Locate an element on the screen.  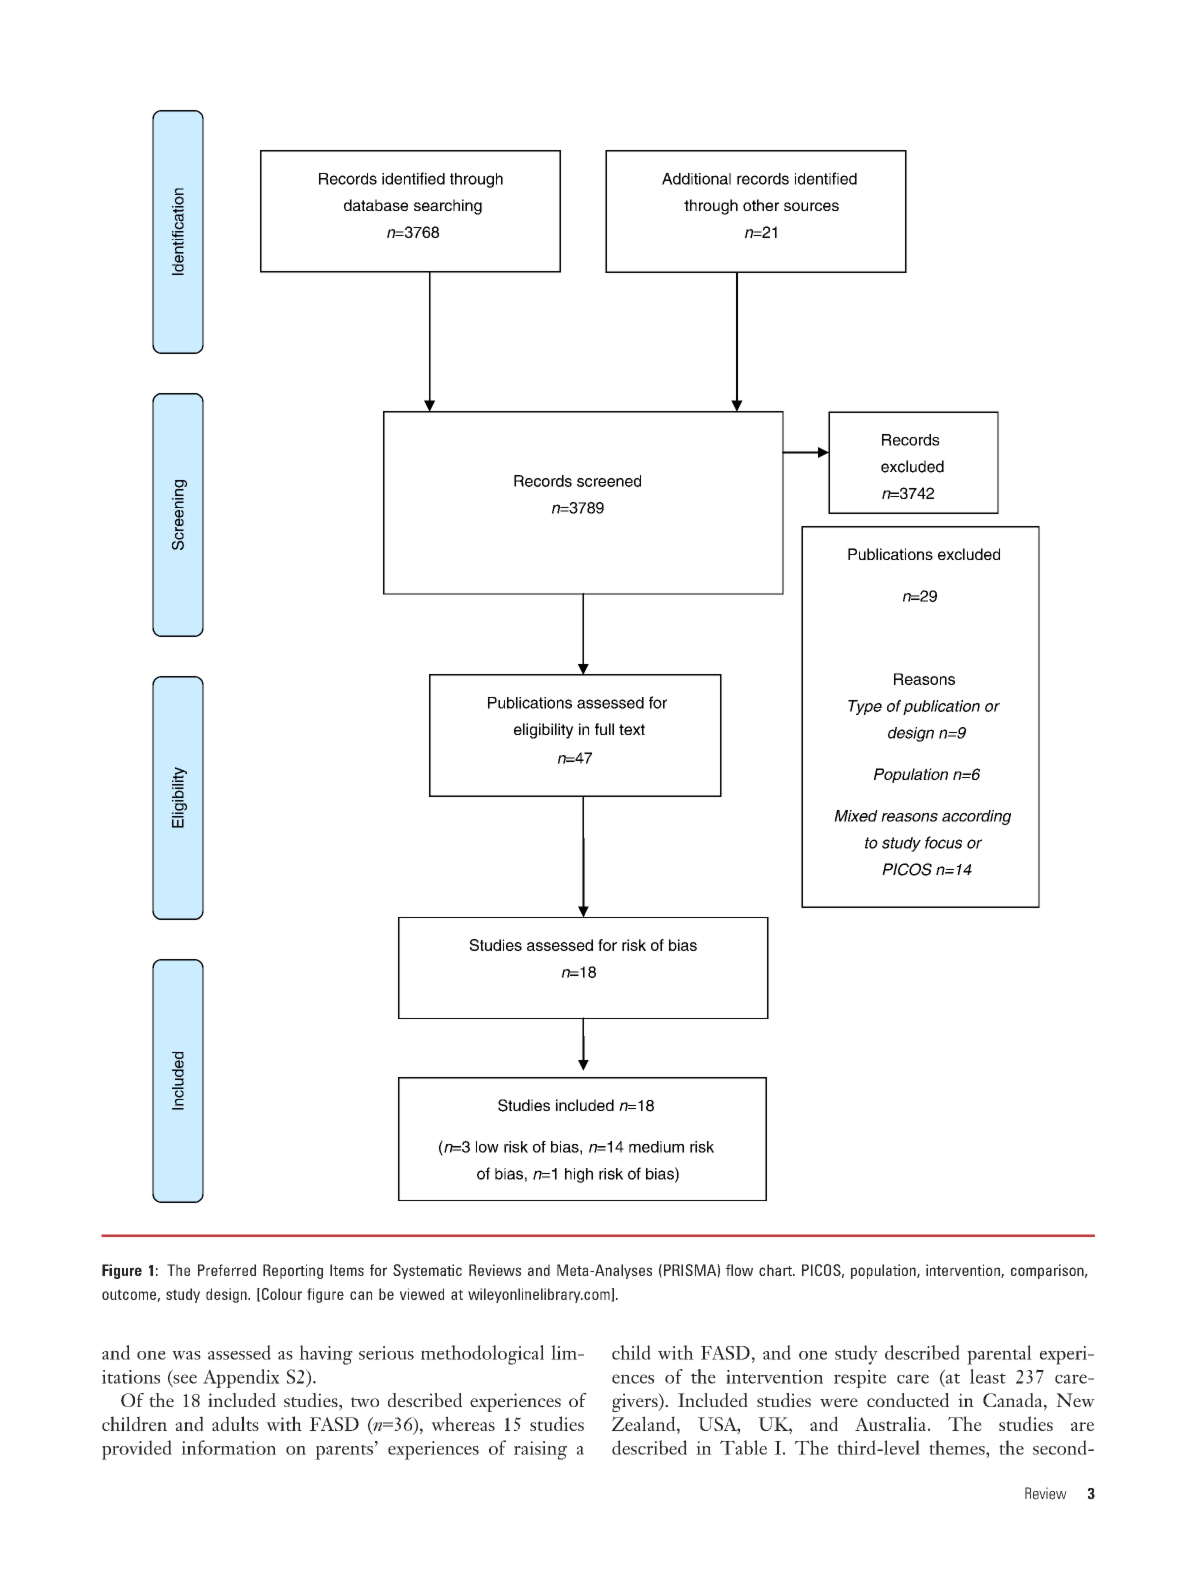
chart is located at coordinates (776, 1270).
